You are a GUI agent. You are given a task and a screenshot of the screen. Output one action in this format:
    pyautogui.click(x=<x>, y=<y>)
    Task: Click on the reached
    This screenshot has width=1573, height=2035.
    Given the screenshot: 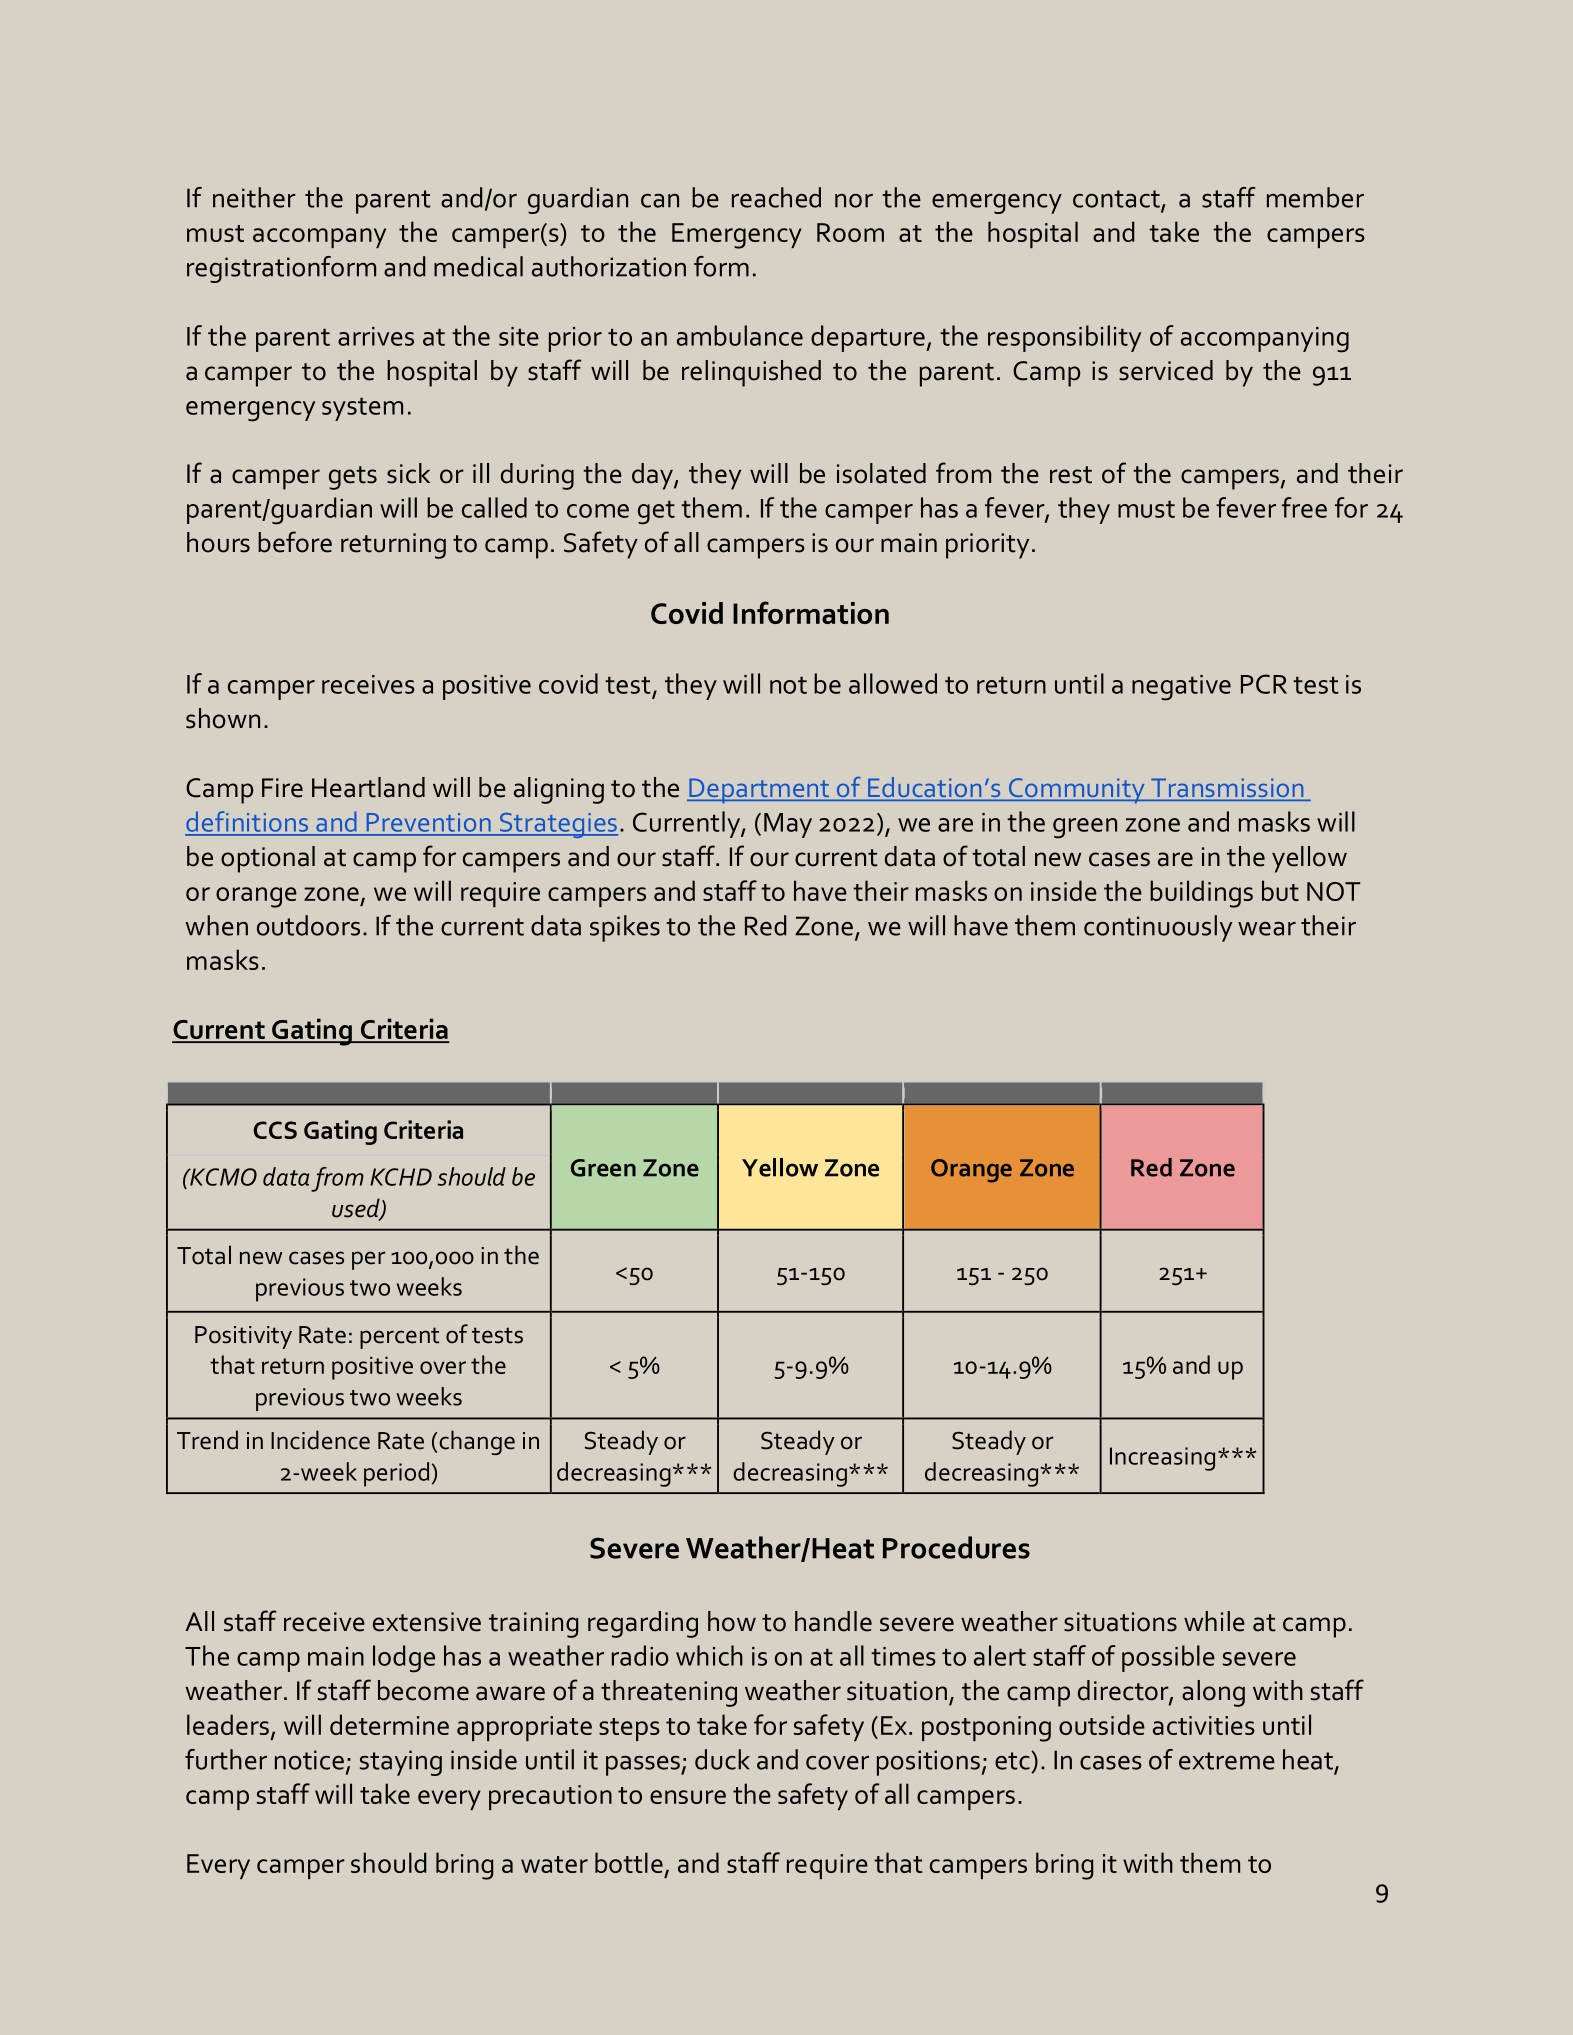 What is the action you would take?
    pyautogui.click(x=776, y=197)
